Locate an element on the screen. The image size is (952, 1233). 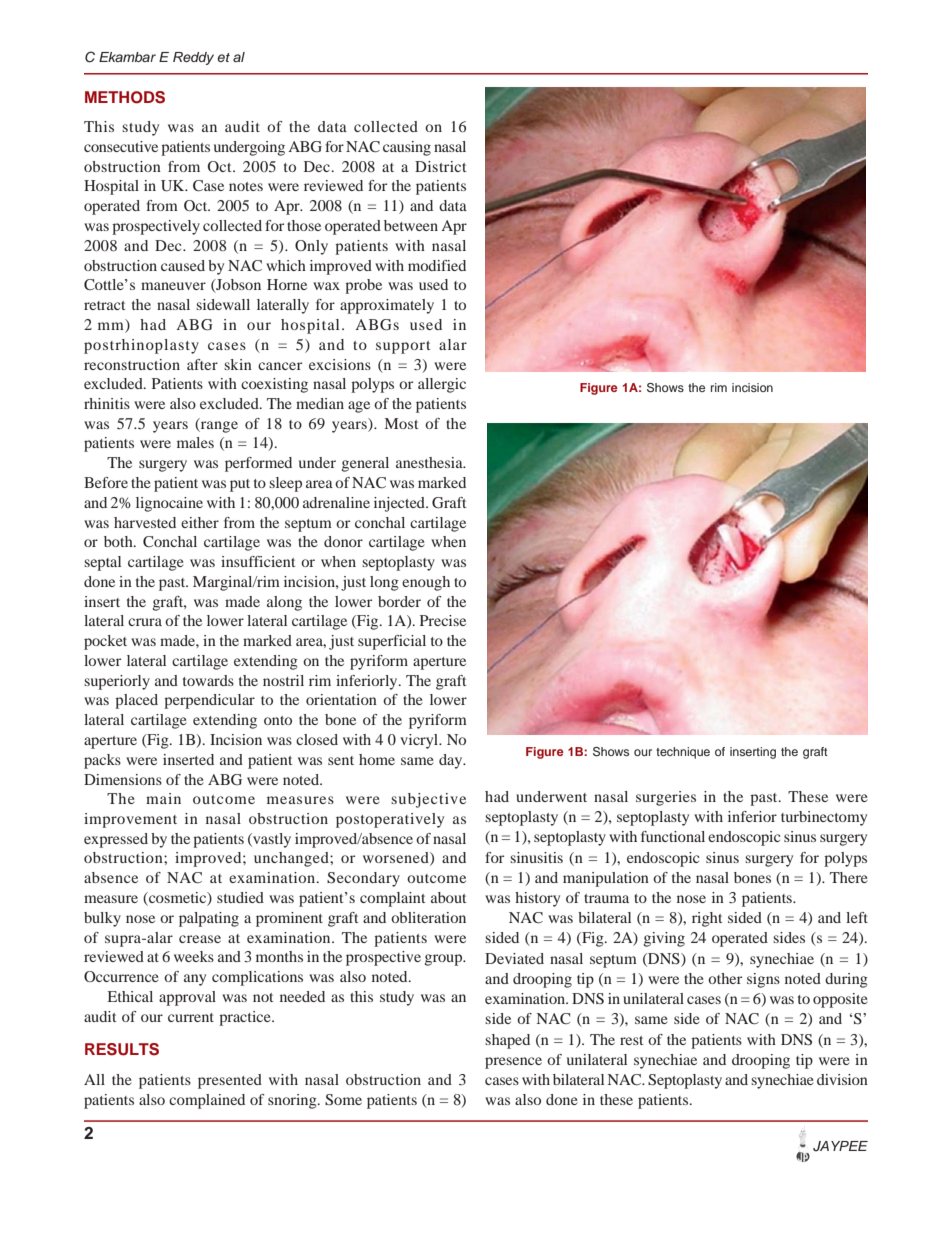
division is located at coordinates (842, 1079).
